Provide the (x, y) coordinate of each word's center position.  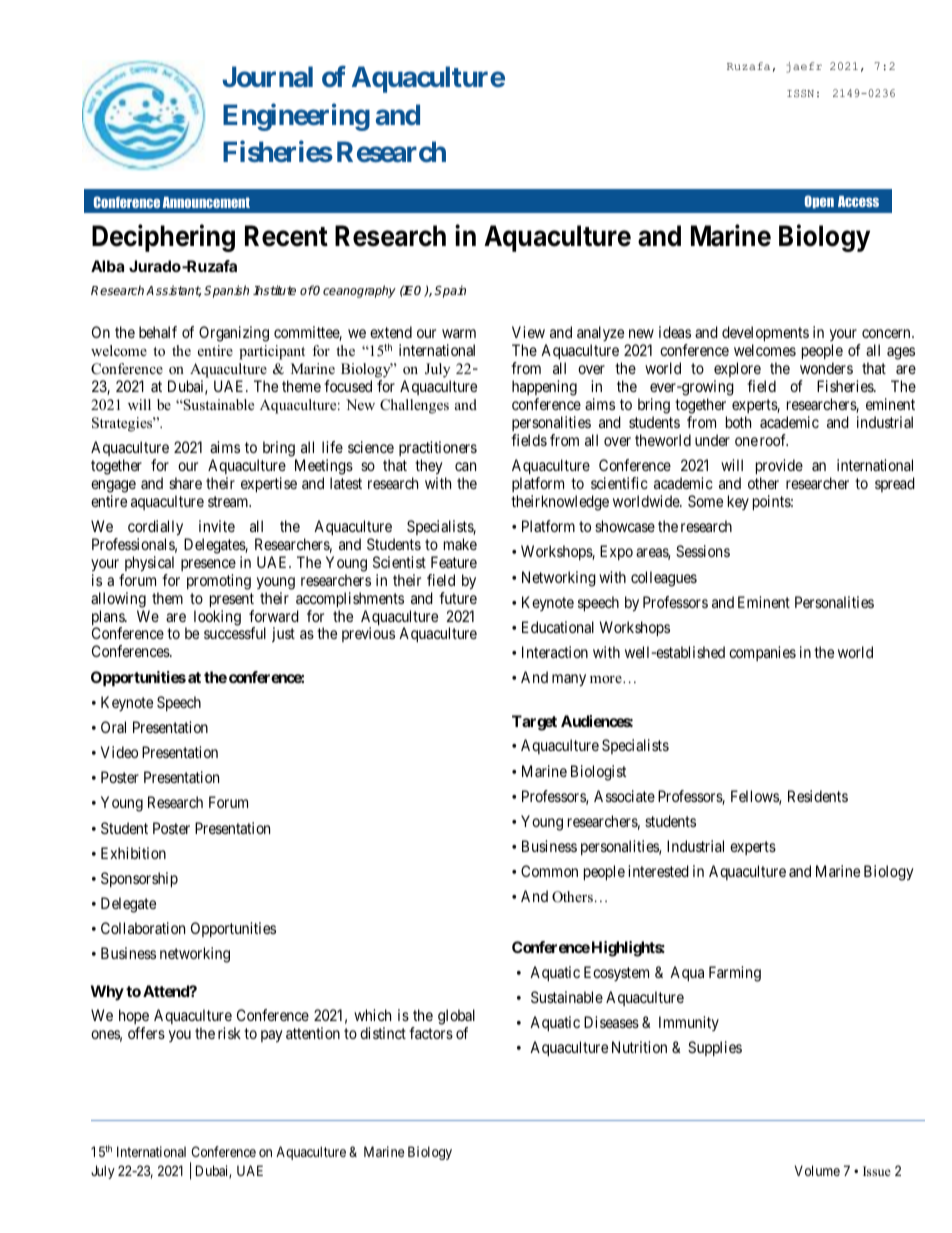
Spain (450, 291)
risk (229, 1033)
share (185, 483)
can (465, 466)
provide (779, 467)
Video (119, 752)
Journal (267, 77)
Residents (818, 796)
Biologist (598, 773)
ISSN (800, 93)
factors (431, 1033)
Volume (817, 1170)
